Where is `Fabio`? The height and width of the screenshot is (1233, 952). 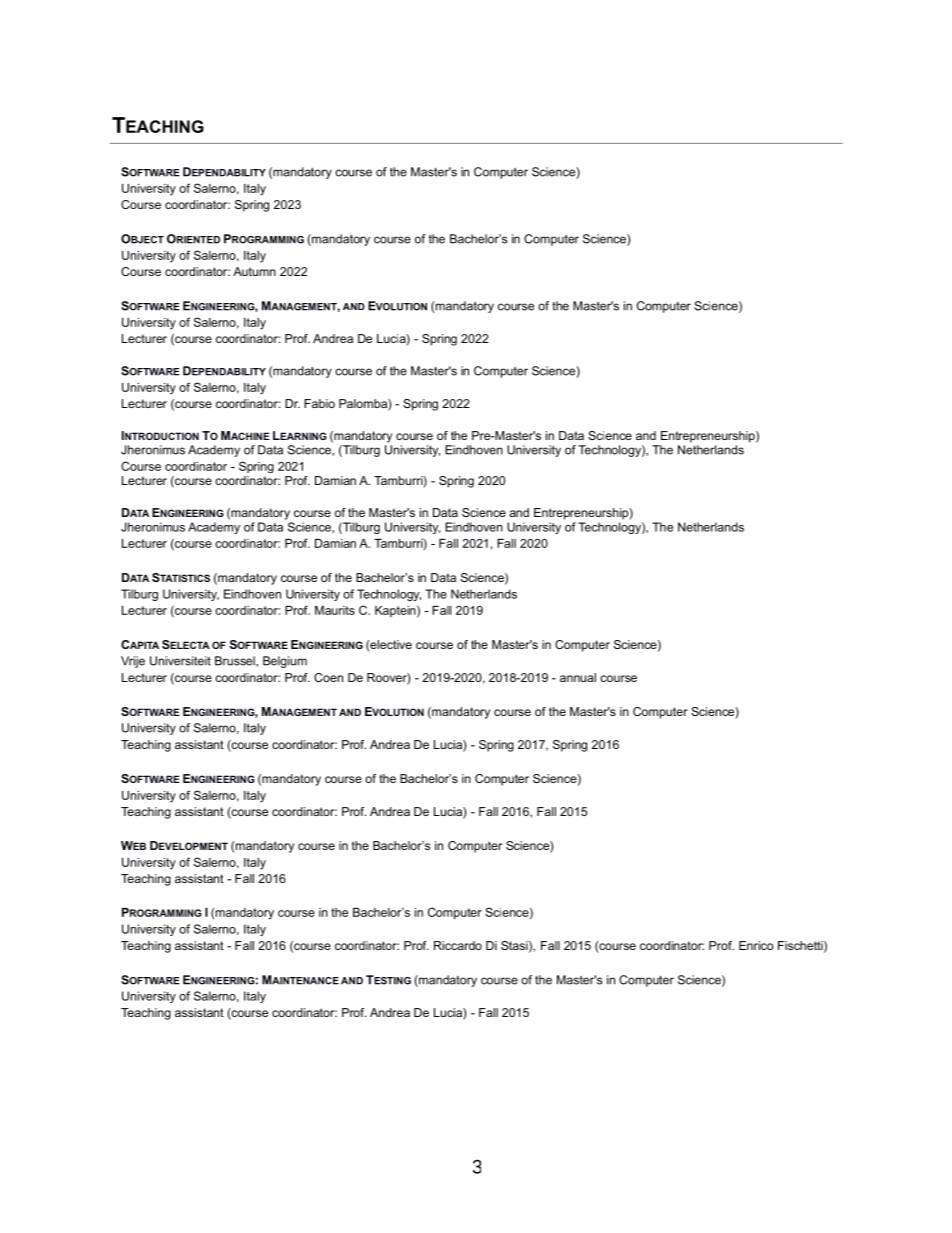
Fabio is located at coordinates (319, 403).
